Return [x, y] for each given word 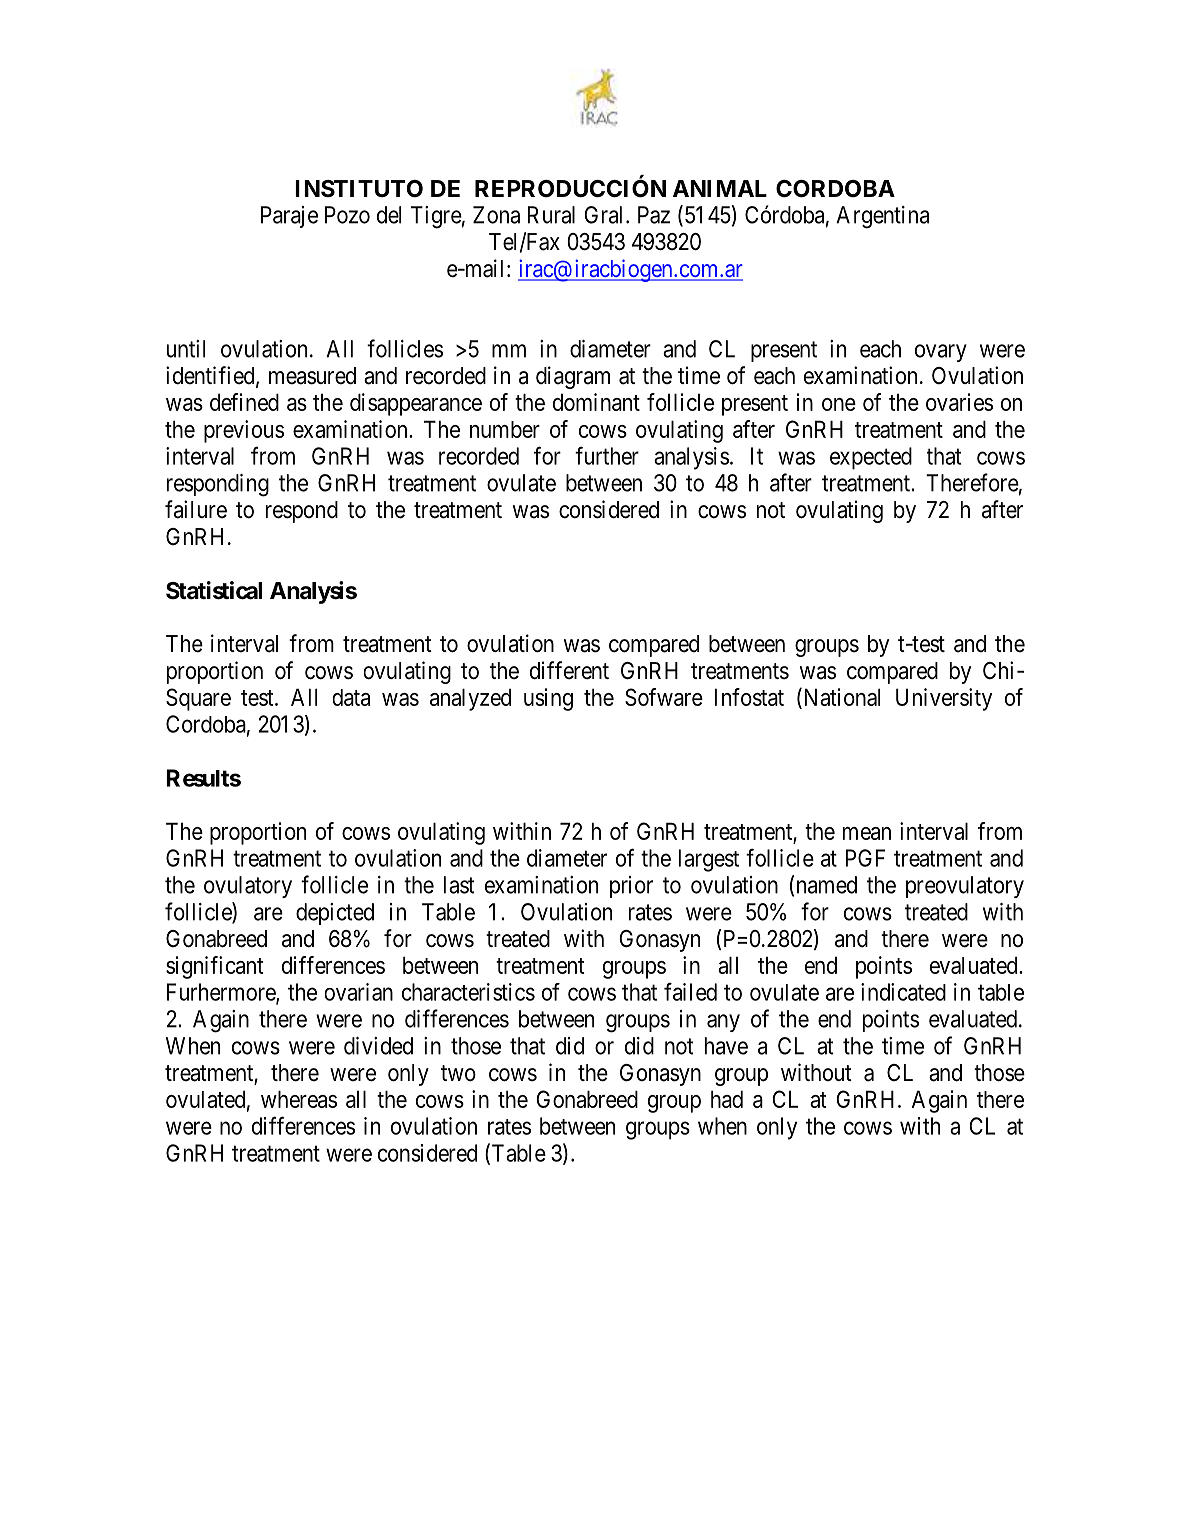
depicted [335, 914]
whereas [299, 1099]
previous [244, 431]
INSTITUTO [359, 189]
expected [871, 458]
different [569, 670]
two [458, 1073]
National [840, 698]
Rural [551, 215]
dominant [596, 402]
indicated [903, 992]
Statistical [214, 590]
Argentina [882, 217]
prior [631, 887]
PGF [865, 858]
